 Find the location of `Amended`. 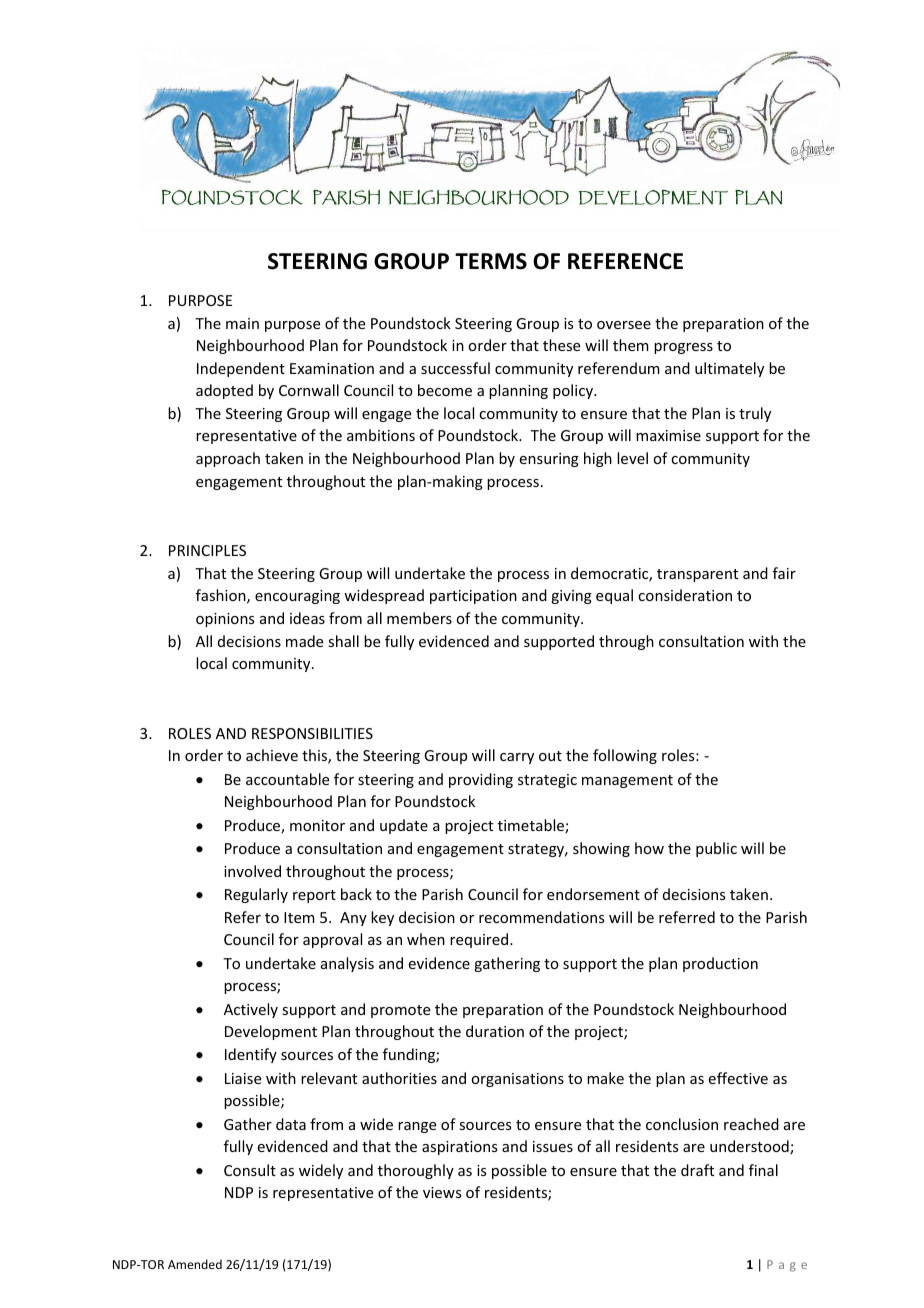

Amended is located at coordinates (195, 1264).
